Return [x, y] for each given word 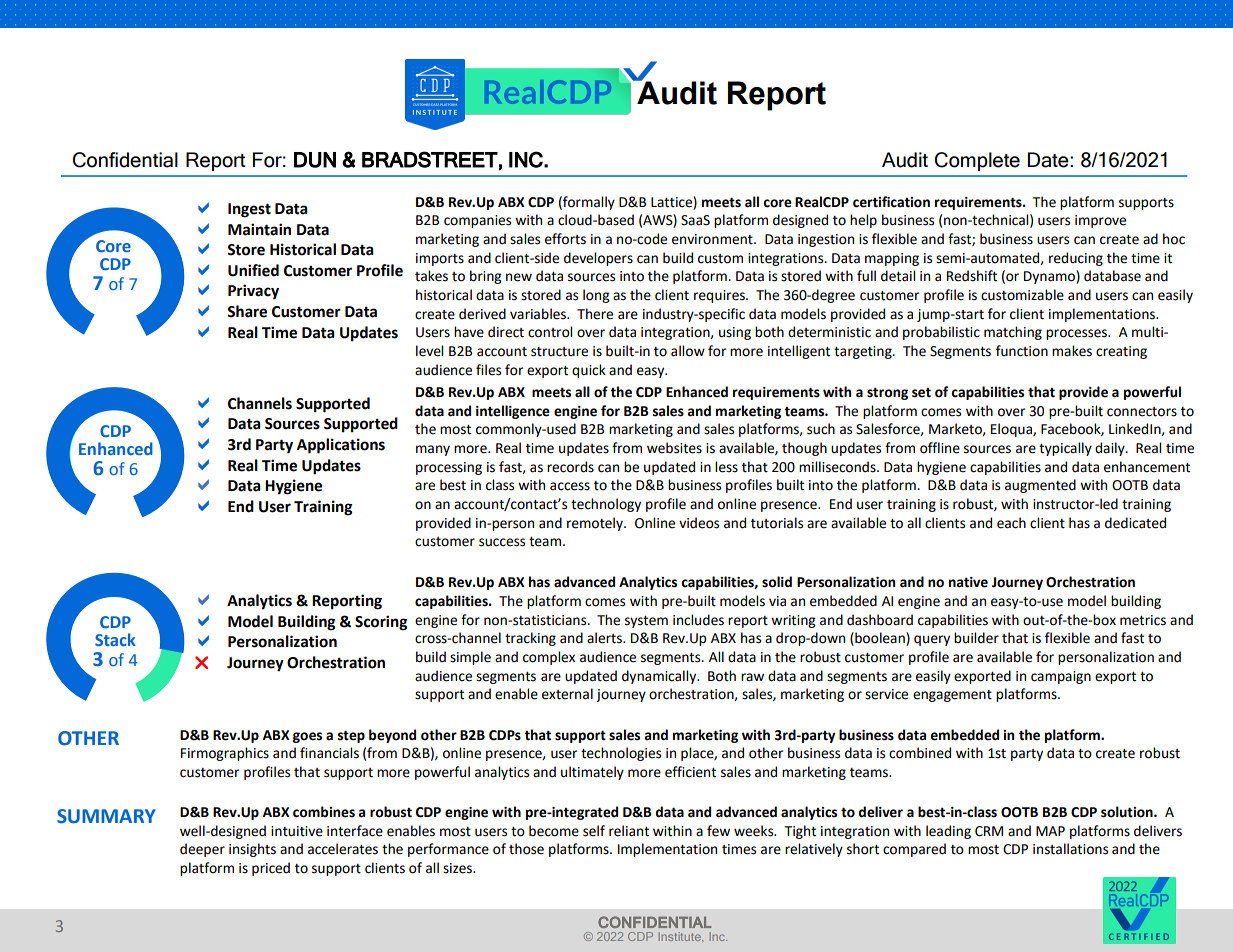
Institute [680, 936]
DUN [315, 160]
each [1011, 523]
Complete [977, 161]
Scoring [381, 623]
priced [271, 869]
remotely [596, 524]
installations [1070, 849]
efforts [565, 239]
